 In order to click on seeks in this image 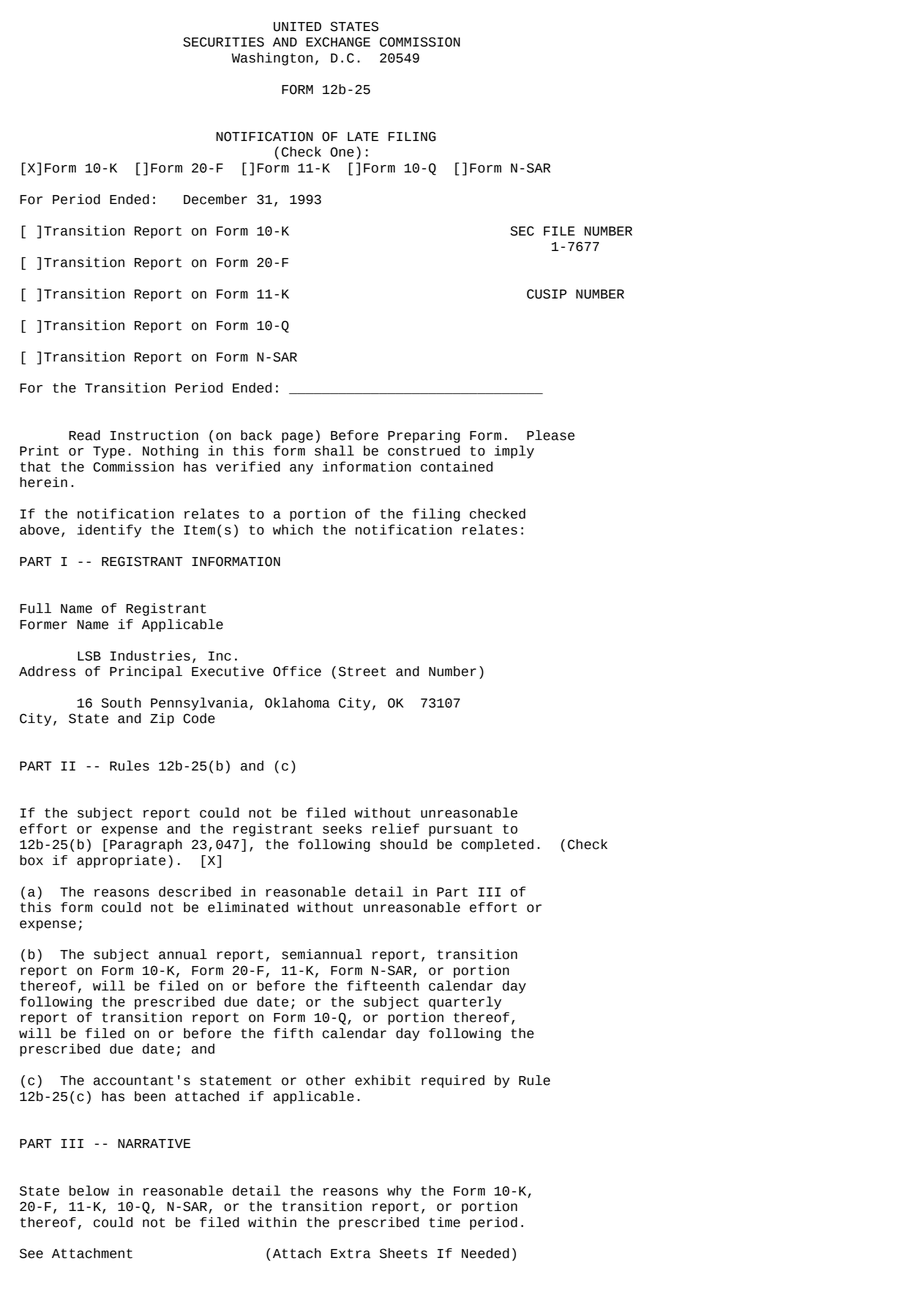, I will do `click(342, 828)`.
